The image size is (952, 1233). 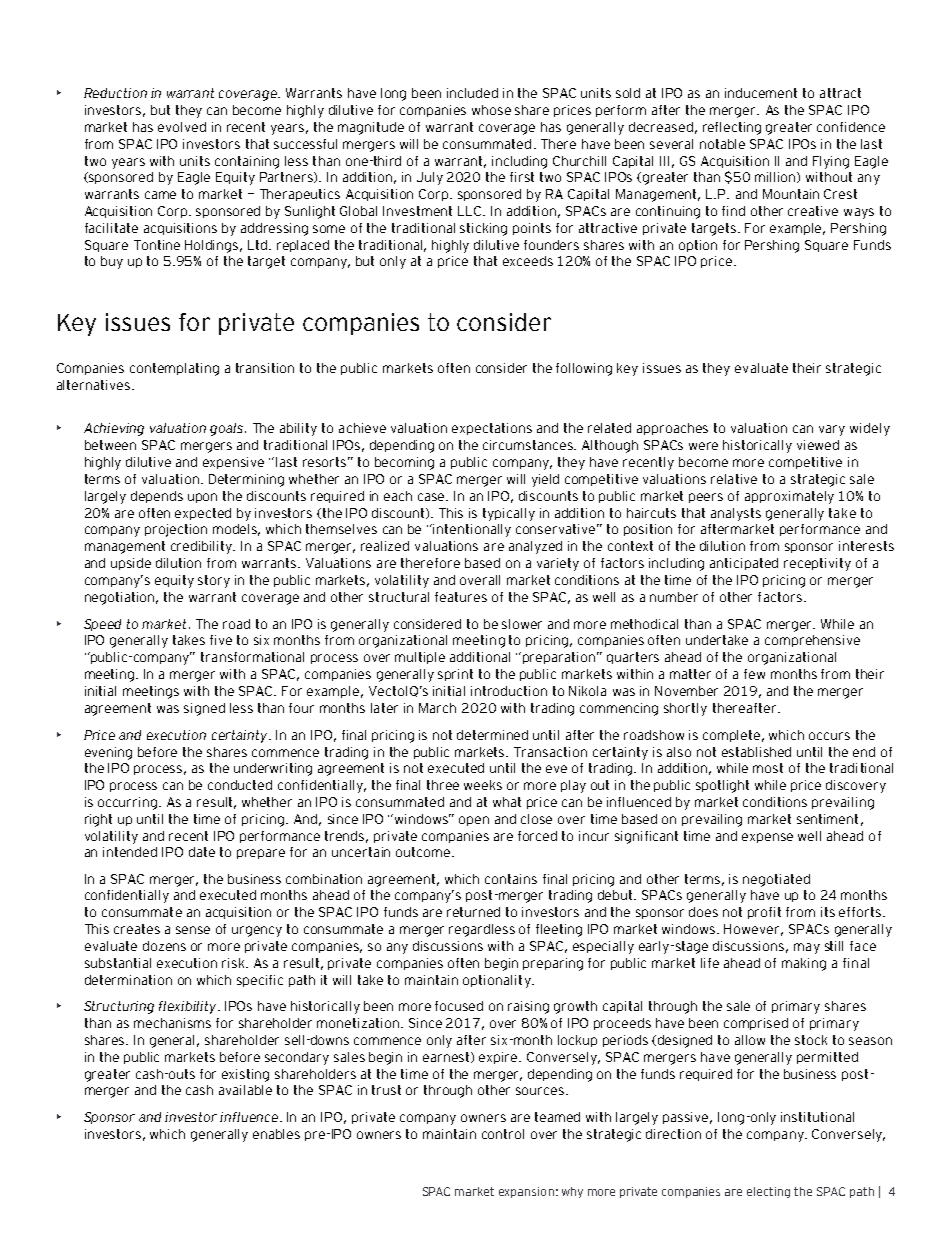 I want to click on may, so click(x=807, y=948).
